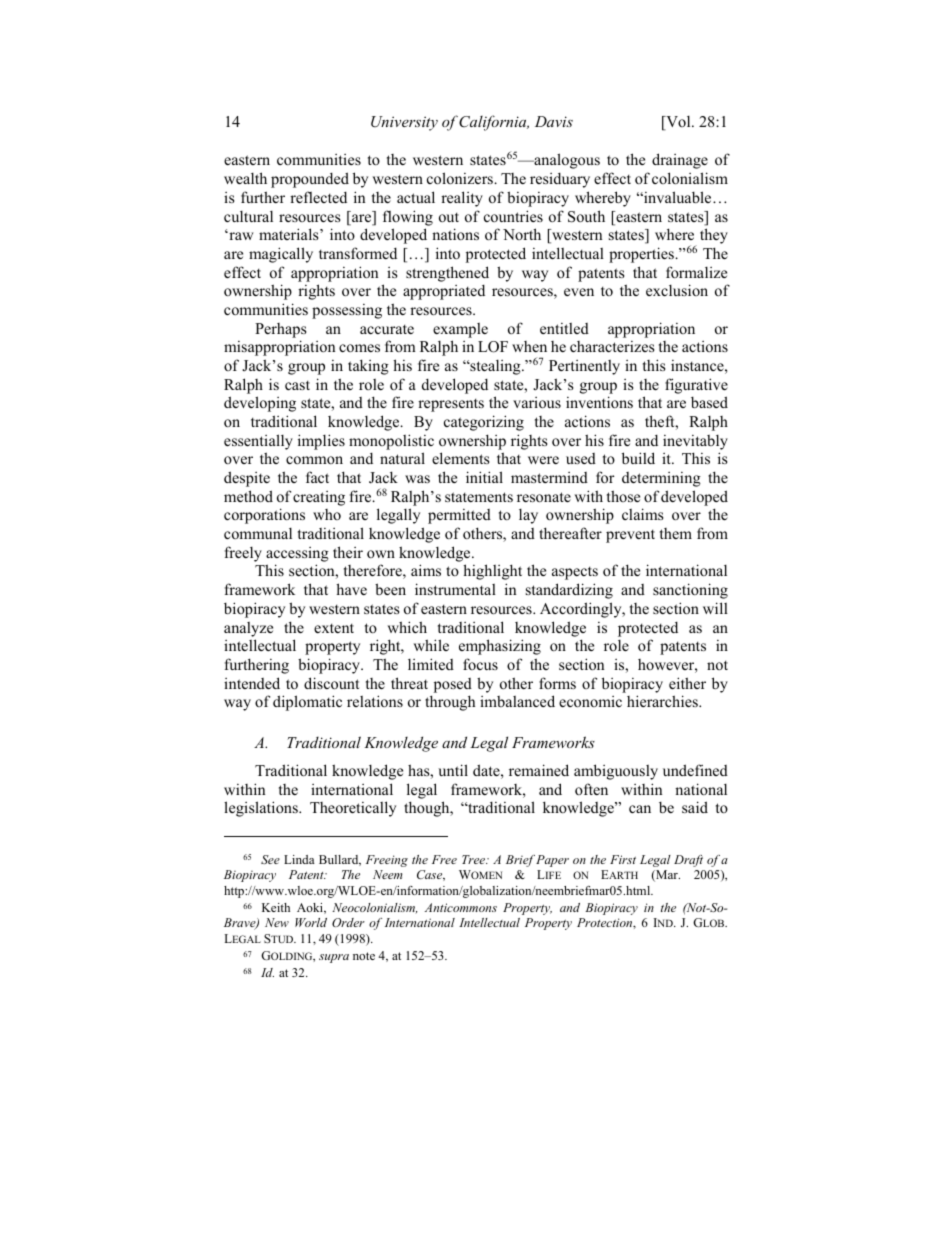  I want to click on accessing, so click(297, 554).
